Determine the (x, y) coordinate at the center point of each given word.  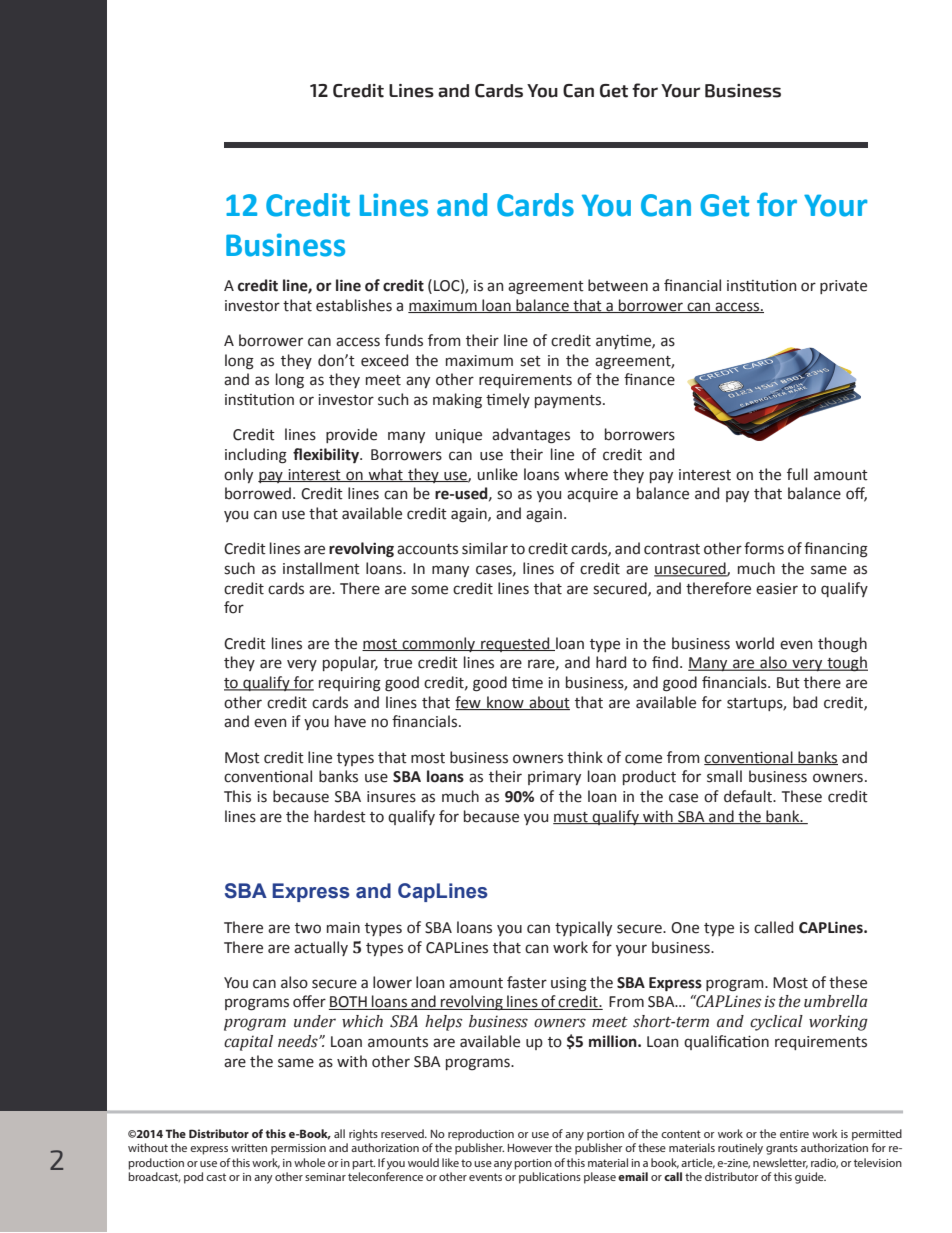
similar (485, 548)
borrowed (258, 493)
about (548, 703)
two (308, 928)
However (530, 1148)
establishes (354, 305)
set (530, 361)
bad (805, 702)
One (685, 928)
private (843, 287)
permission (298, 1149)
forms (764, 548)
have (350, 721)
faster (527, 982)
